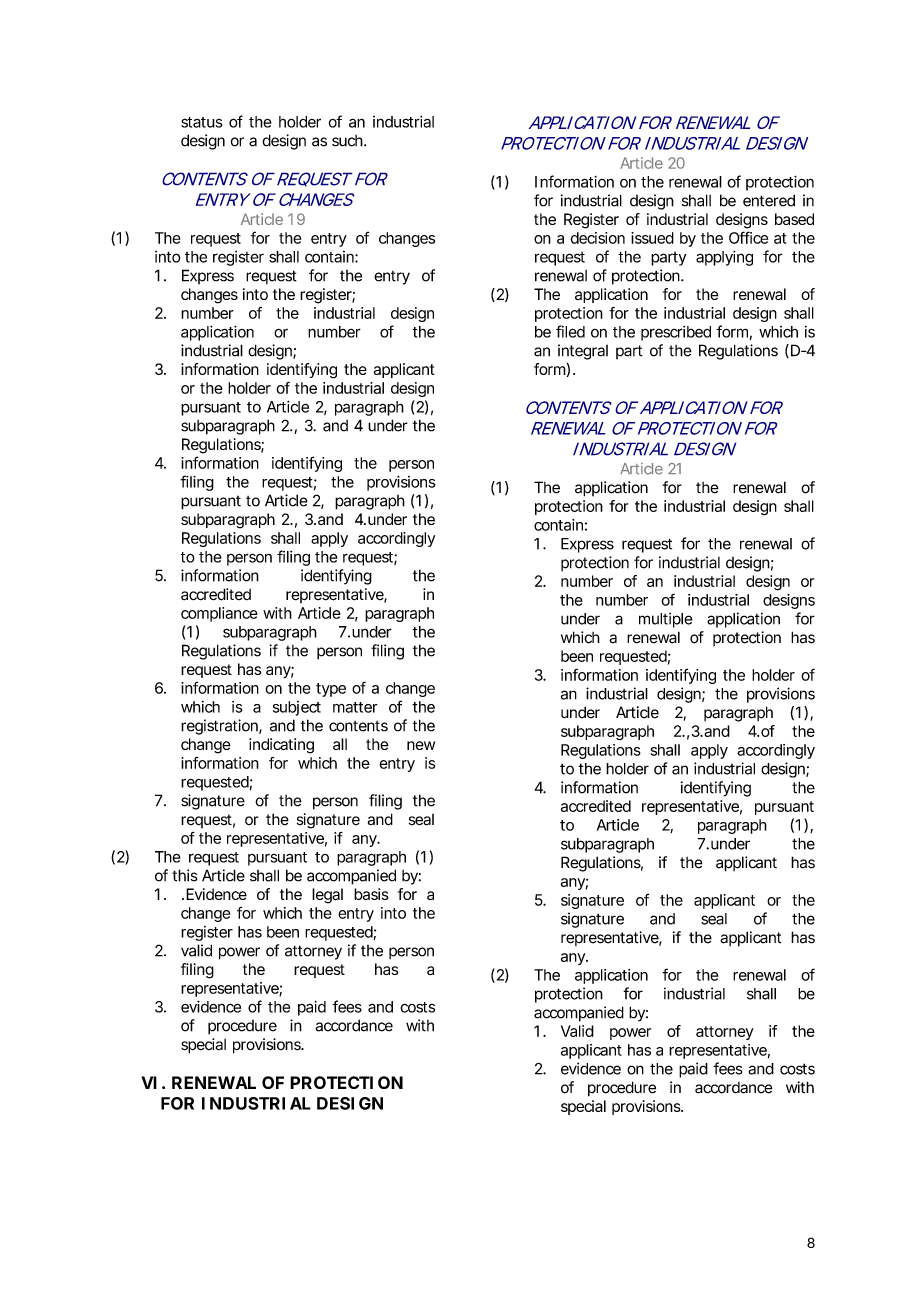 The width and height of the screenshot is (924, 1308). What do you see at coordinates (348, 141) in the screenshot?
I see `such` at bounding box center [348, 141].
